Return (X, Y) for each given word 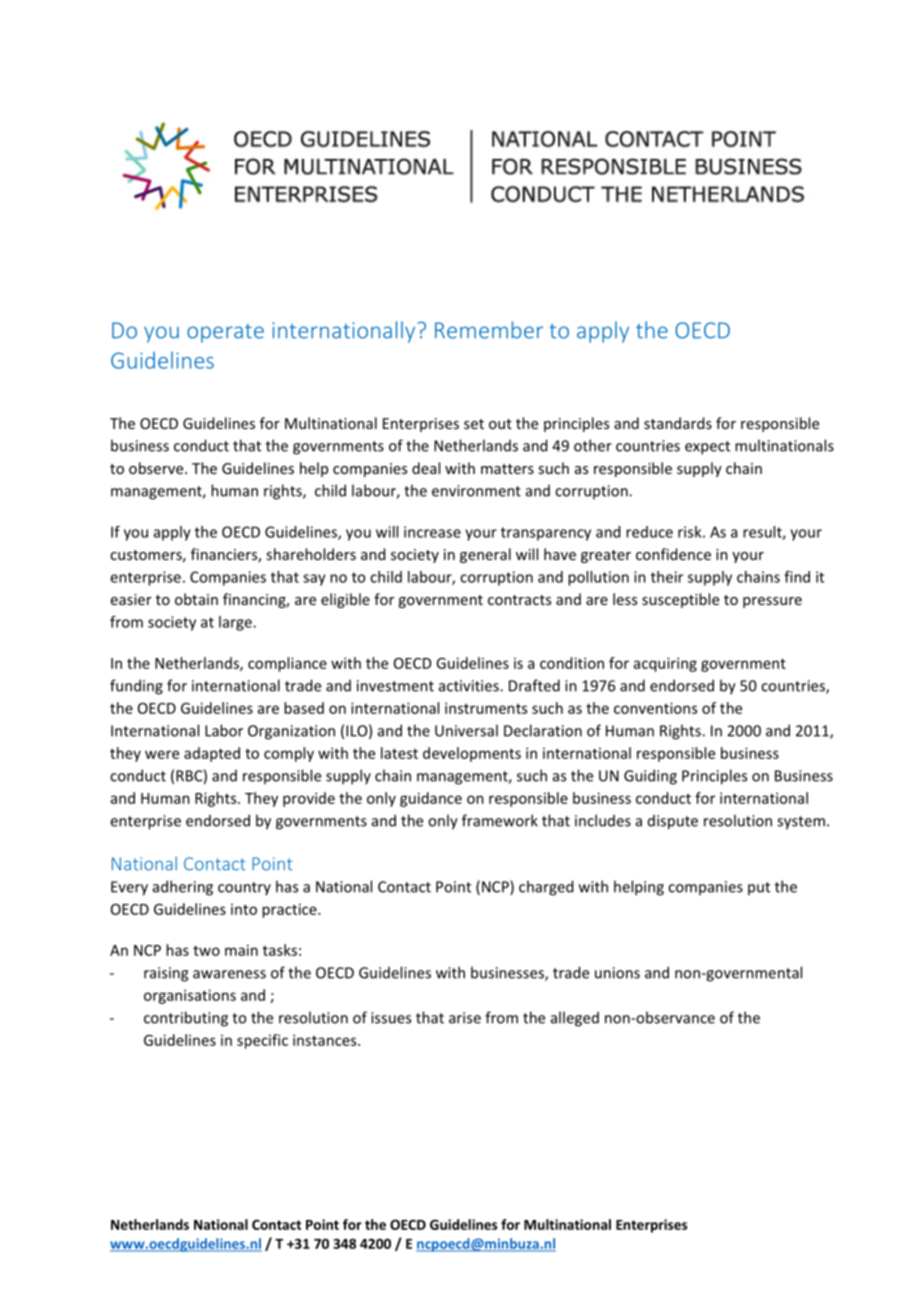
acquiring (665, 664)
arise (465, 1018)
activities (470, 686)
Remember (489, 330)
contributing (186, 1019)
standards (678, 423)
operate (225, 333)
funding (136, 687)
